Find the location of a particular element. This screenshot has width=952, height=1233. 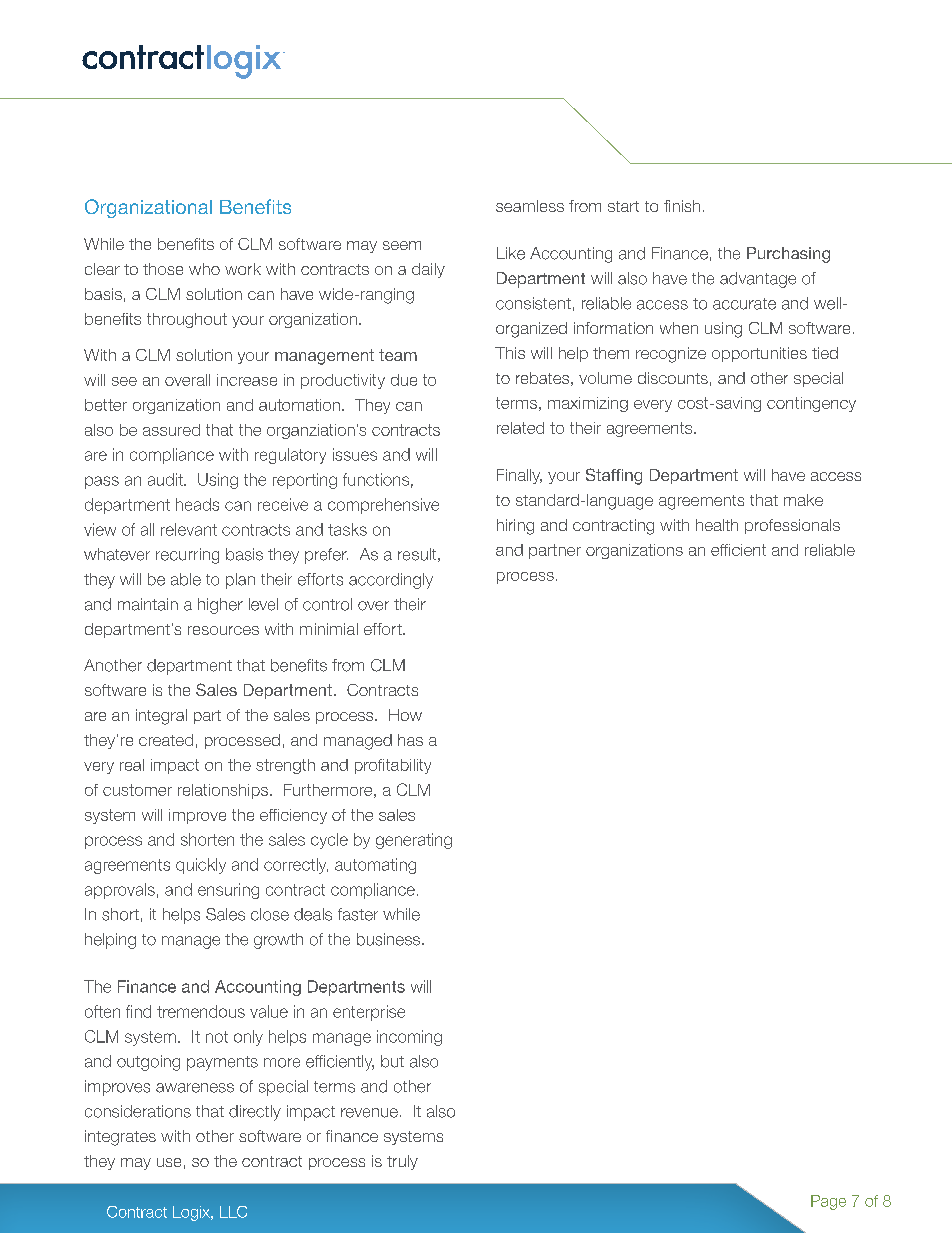

use is located at coordinates (169, 1162).
